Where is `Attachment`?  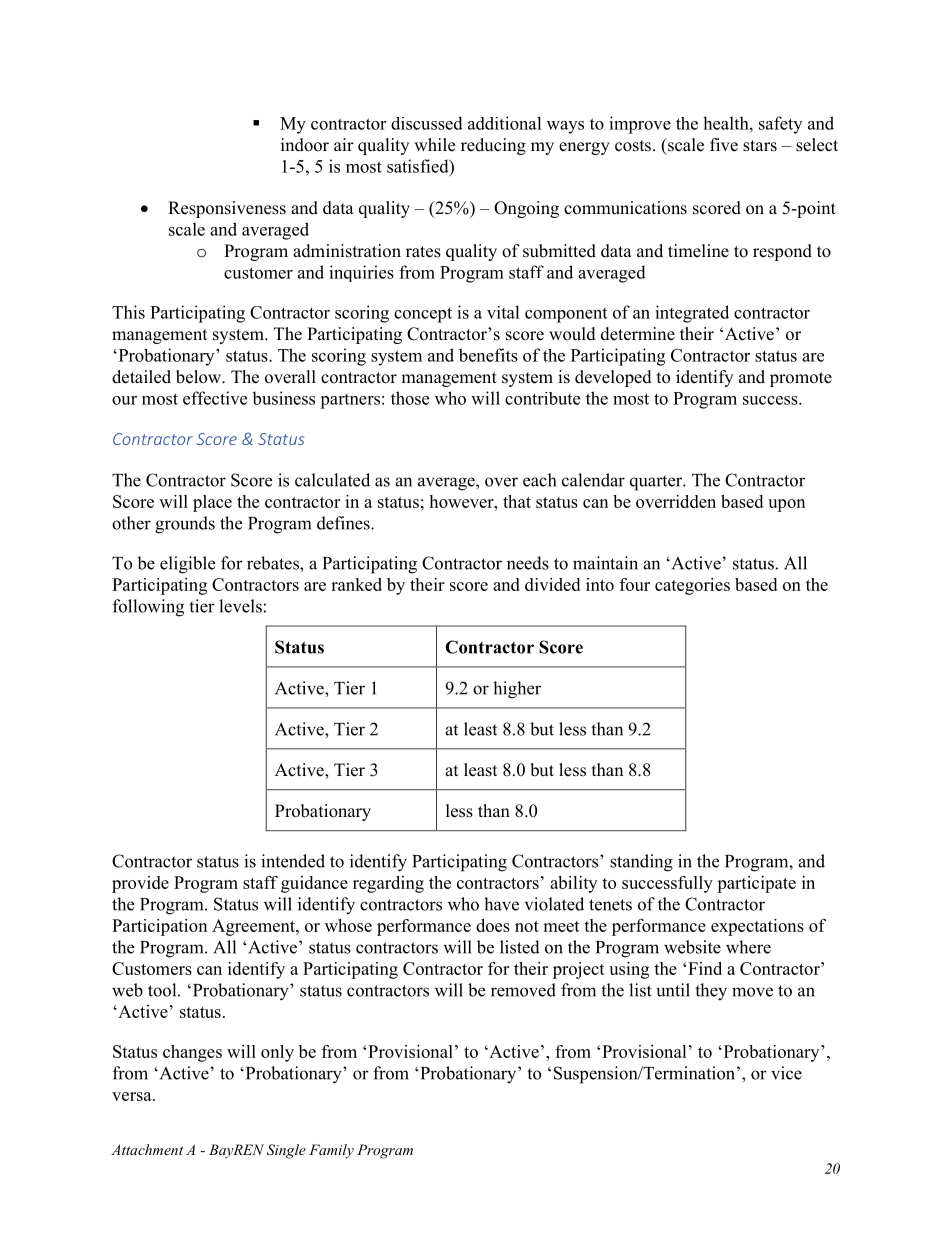 Attachment is located at coordinates (147, 1149).
